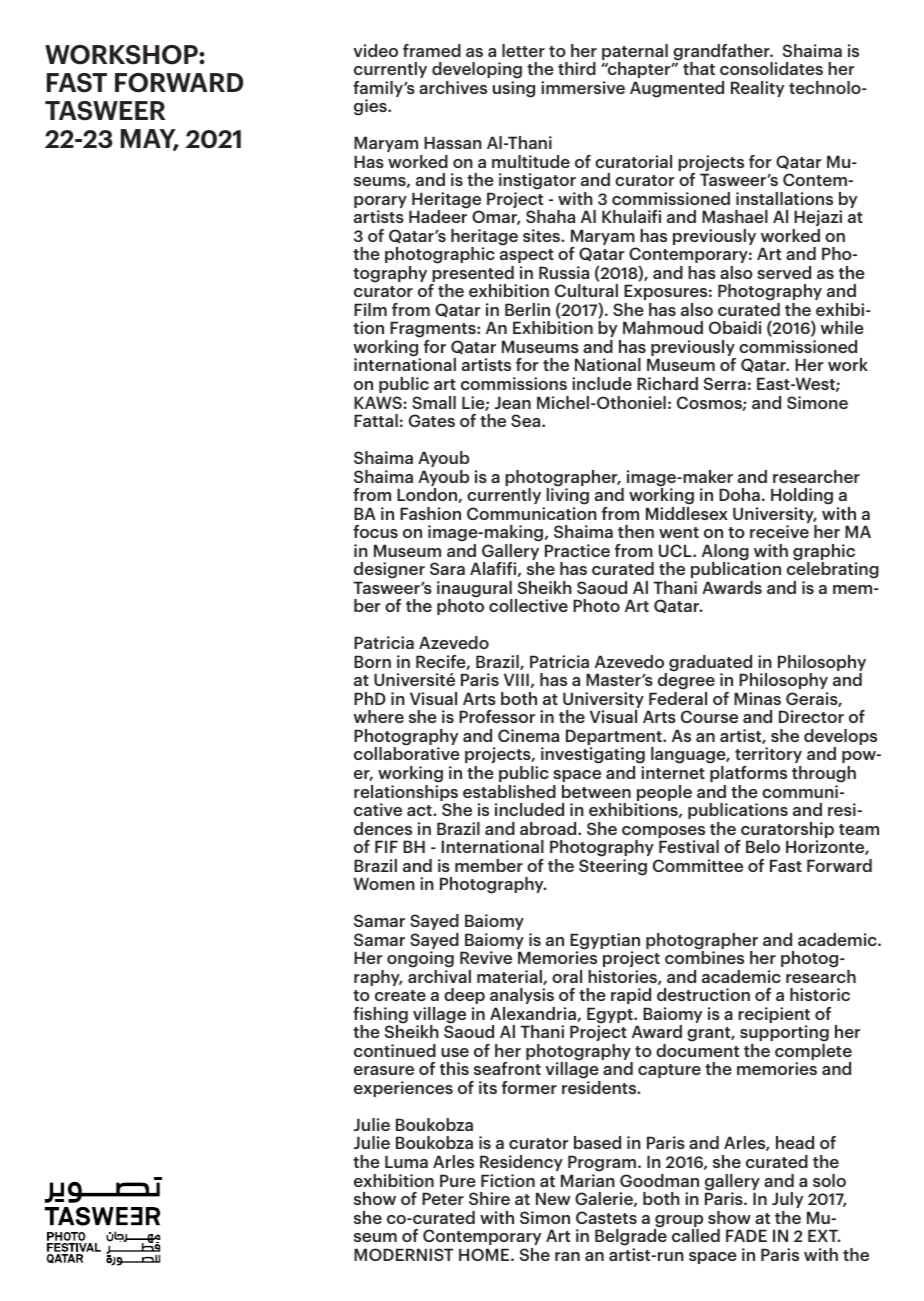  What do you see at coordinates (771, 68) in the document?
I see `consolidates` at bounding box center [771, 68].
